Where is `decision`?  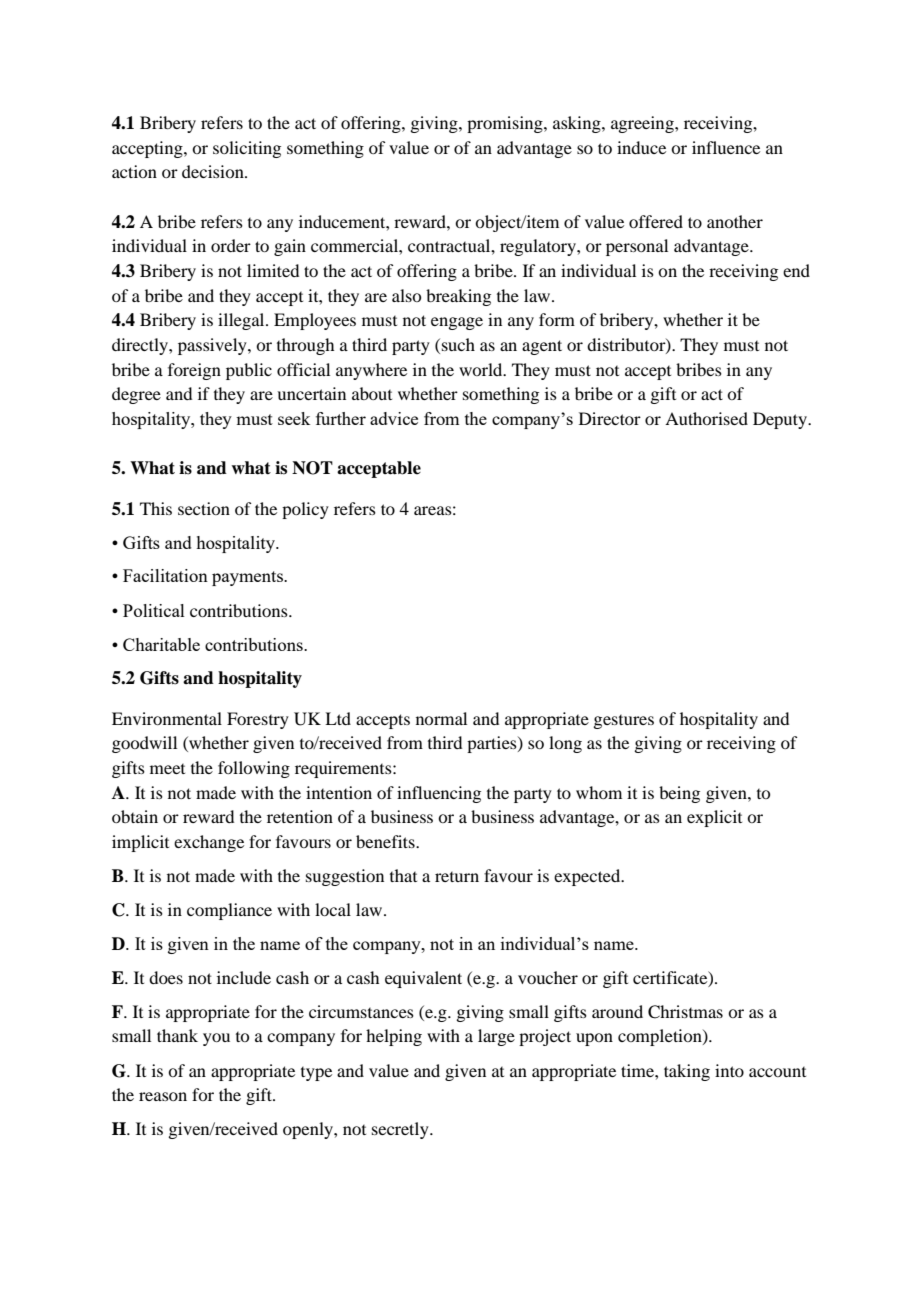
decision is located at coordinates (214, 171).
